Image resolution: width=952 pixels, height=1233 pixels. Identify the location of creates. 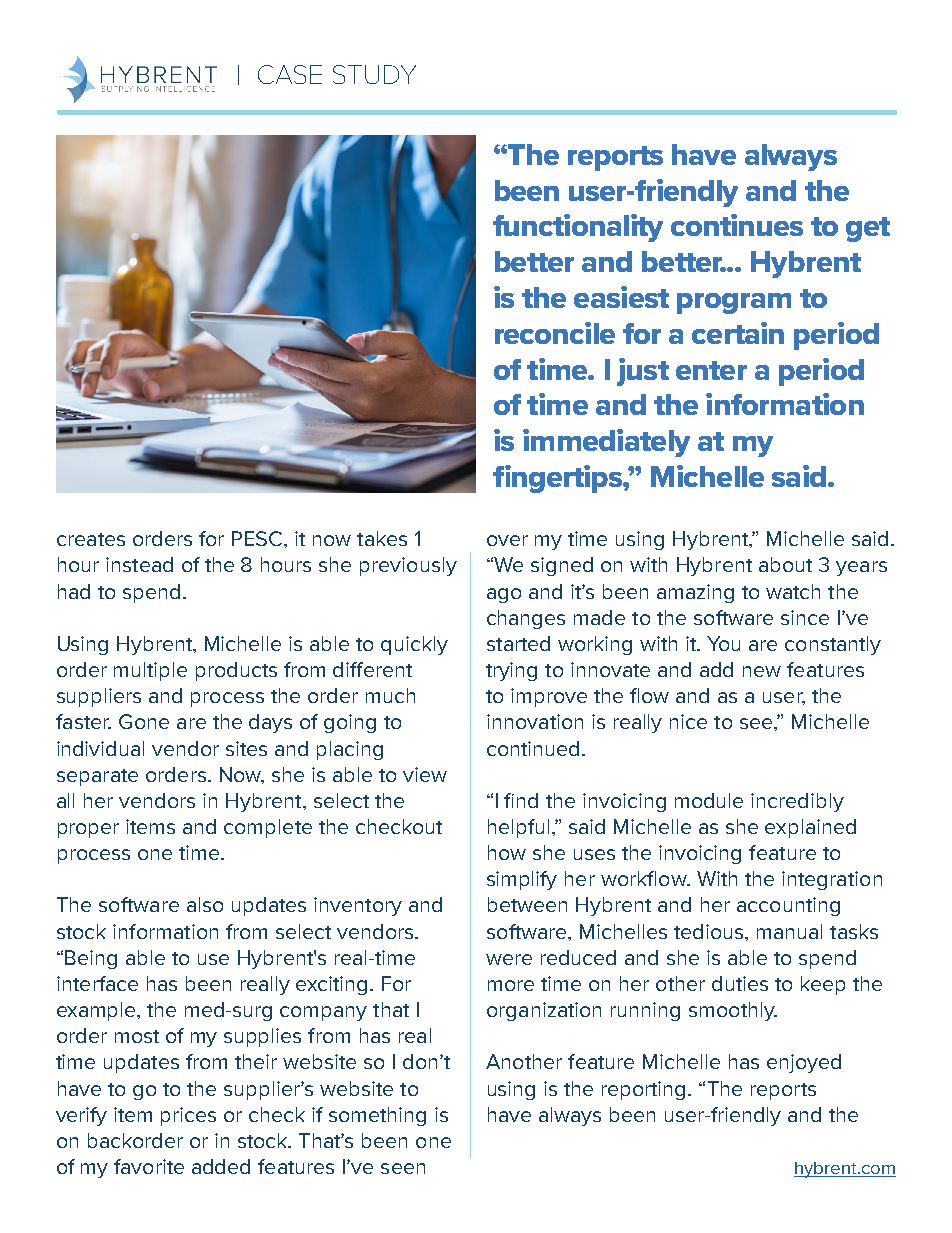
(91, 539).
